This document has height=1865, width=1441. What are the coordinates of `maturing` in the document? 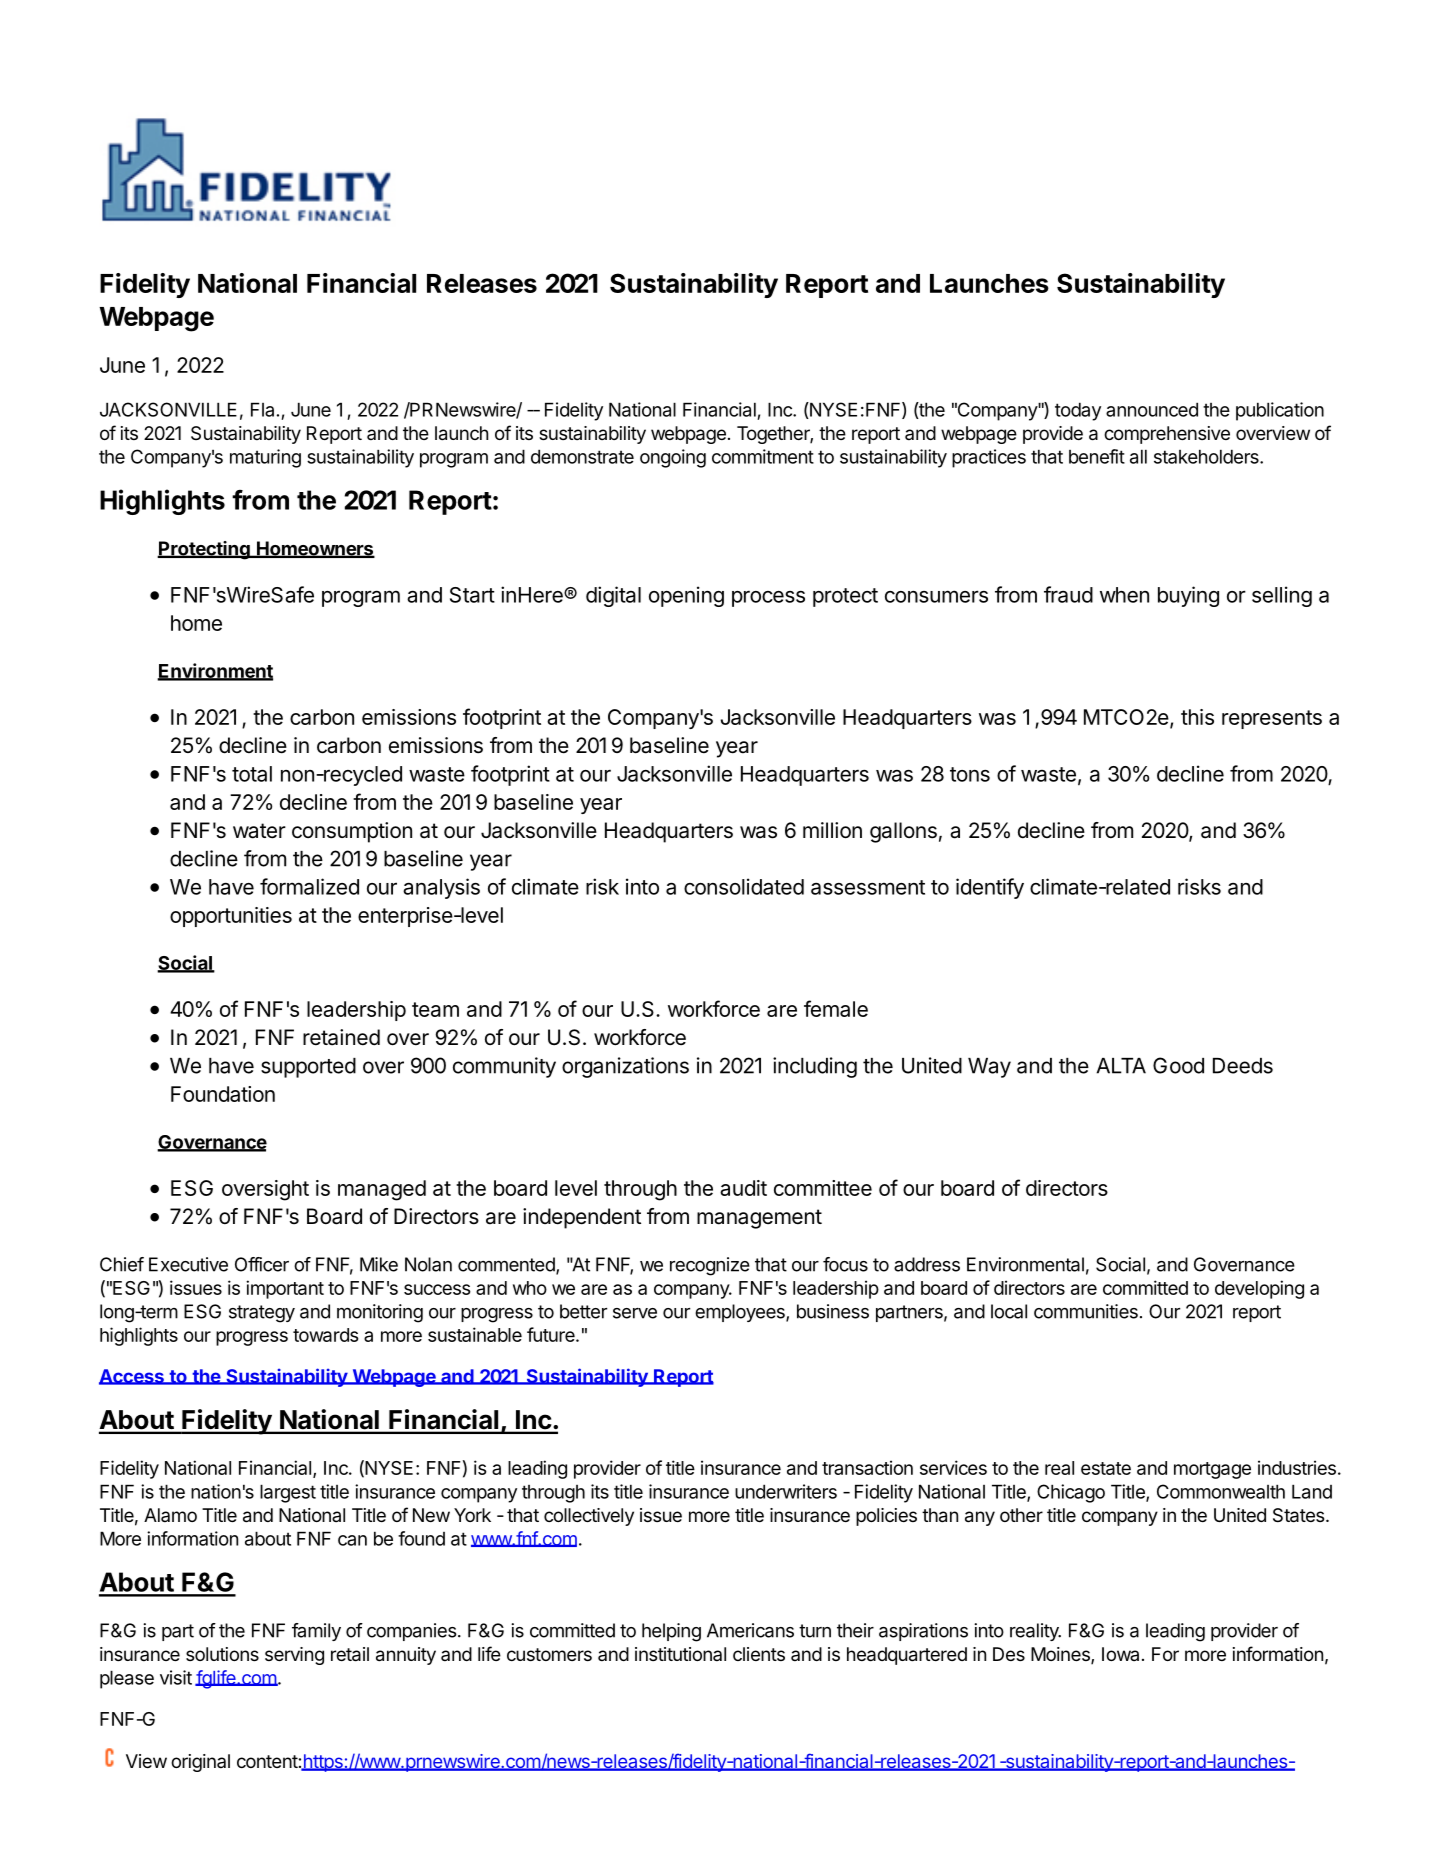 It's located at (265, 458).
